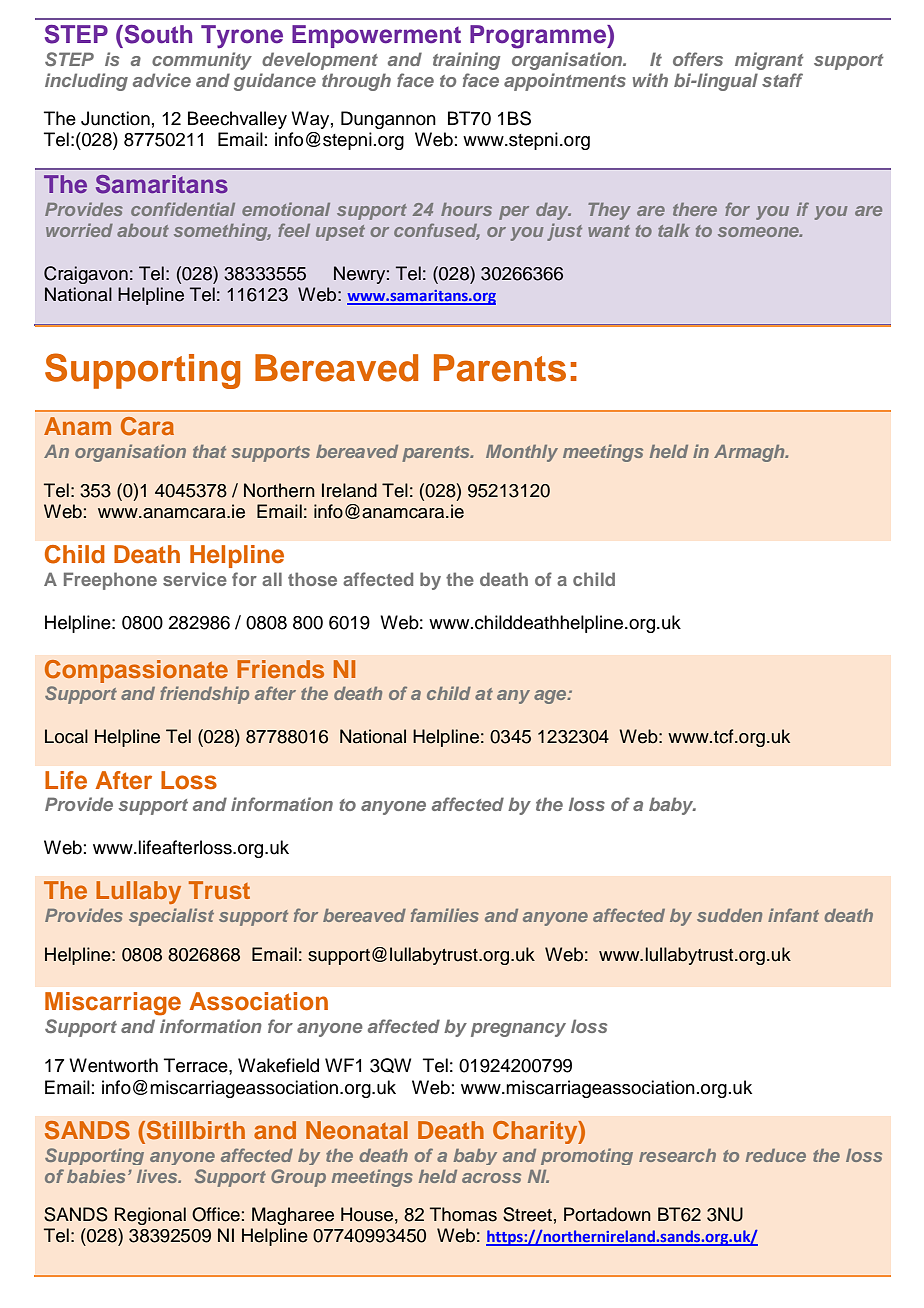  What do you see at coordinates (466, 61) in the document?
I see `training` at bounding box center [466, 61].
